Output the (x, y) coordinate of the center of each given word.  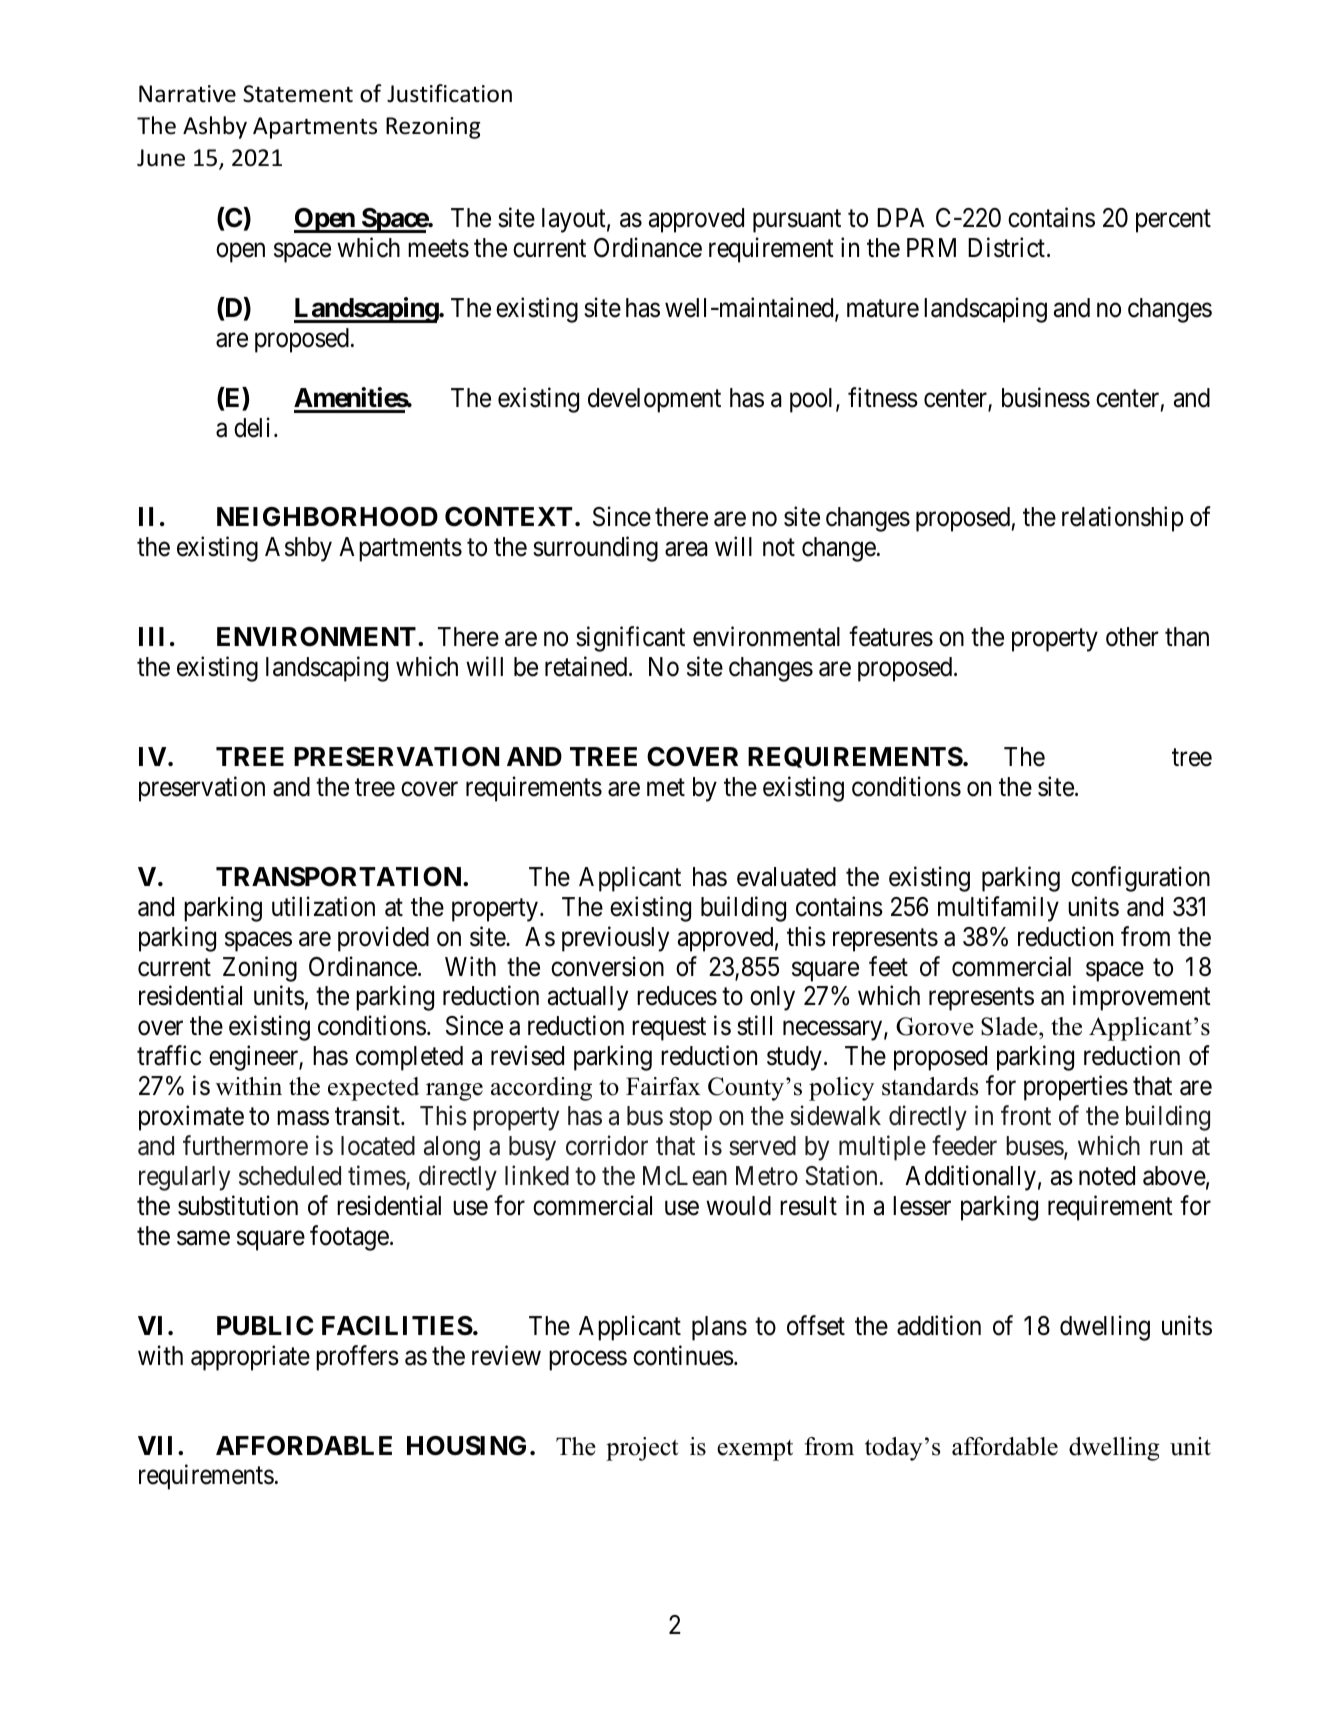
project (642, 1449)
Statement (298, 94)
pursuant (797, 221)
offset (816, 1325)
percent (1173, 221)
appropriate (250, 1358)
